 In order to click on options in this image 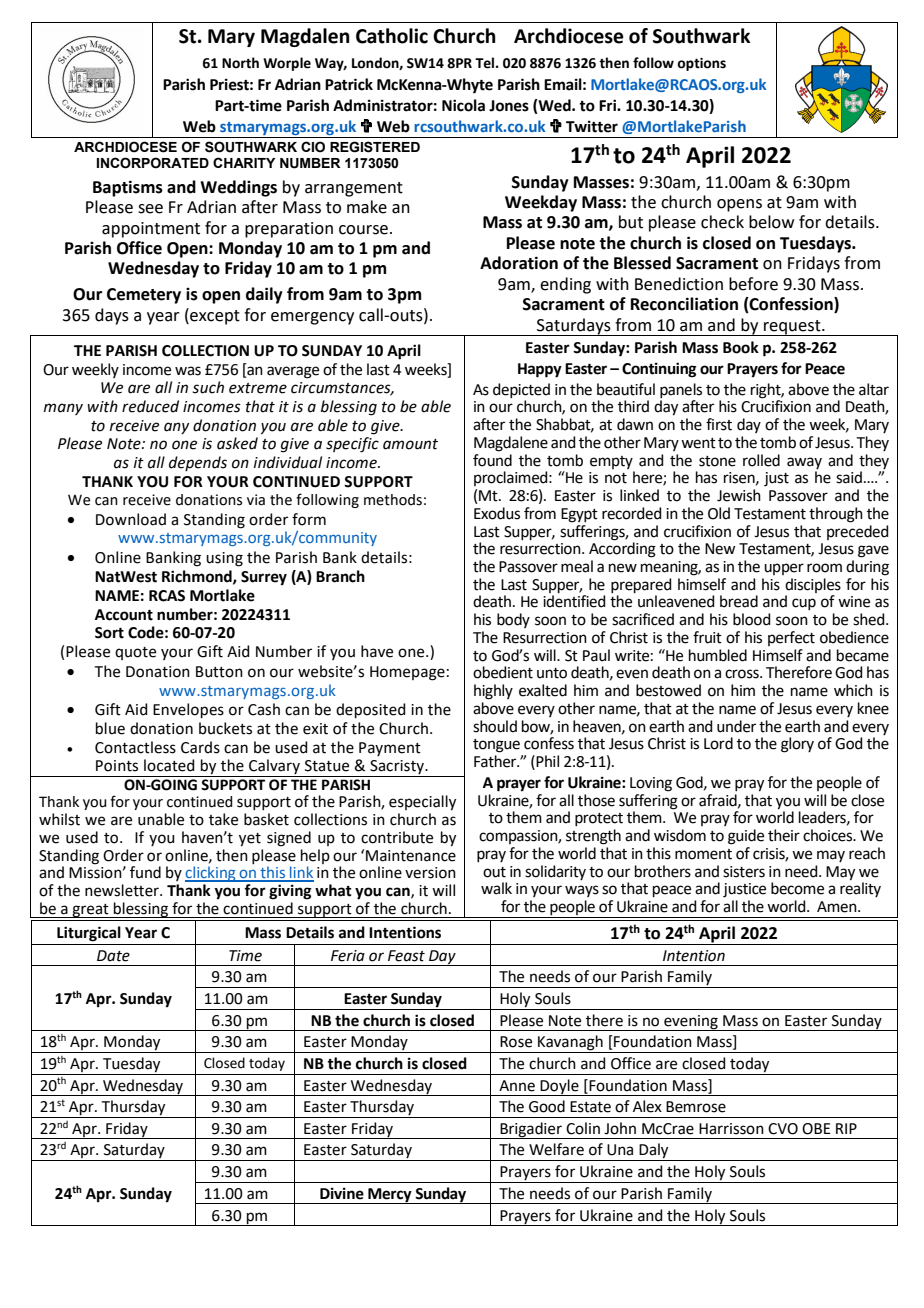, I will do `click(701, 64)`.
